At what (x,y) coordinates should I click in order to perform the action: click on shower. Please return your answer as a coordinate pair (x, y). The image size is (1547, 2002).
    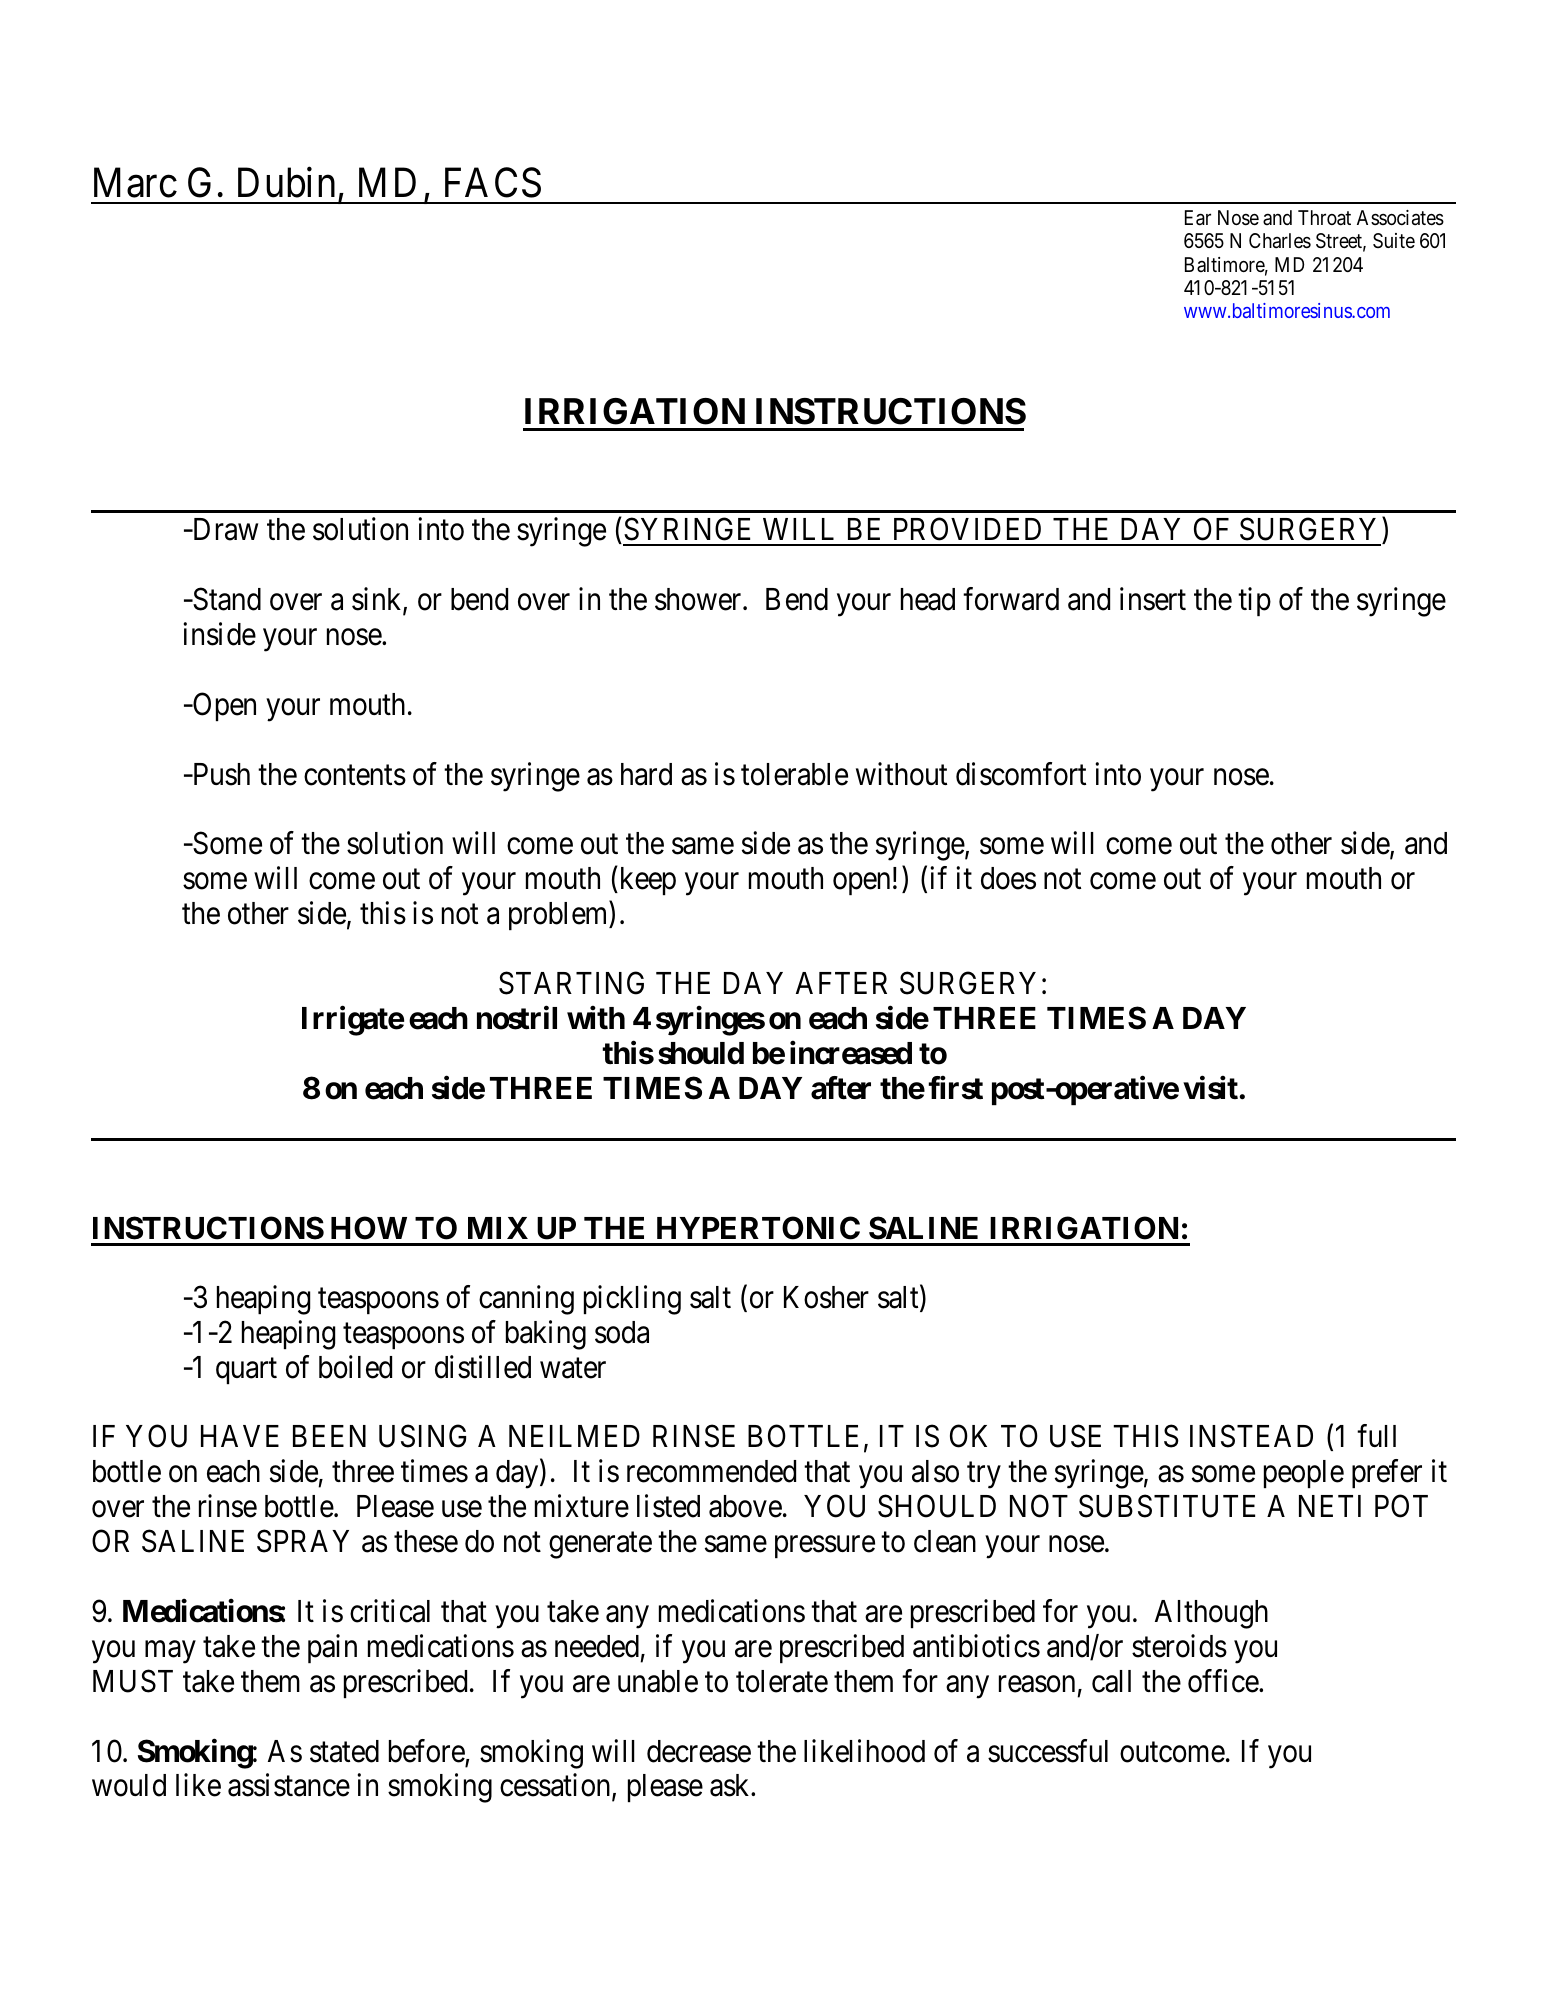
    Looking at the image, I should click on (699, 599).
